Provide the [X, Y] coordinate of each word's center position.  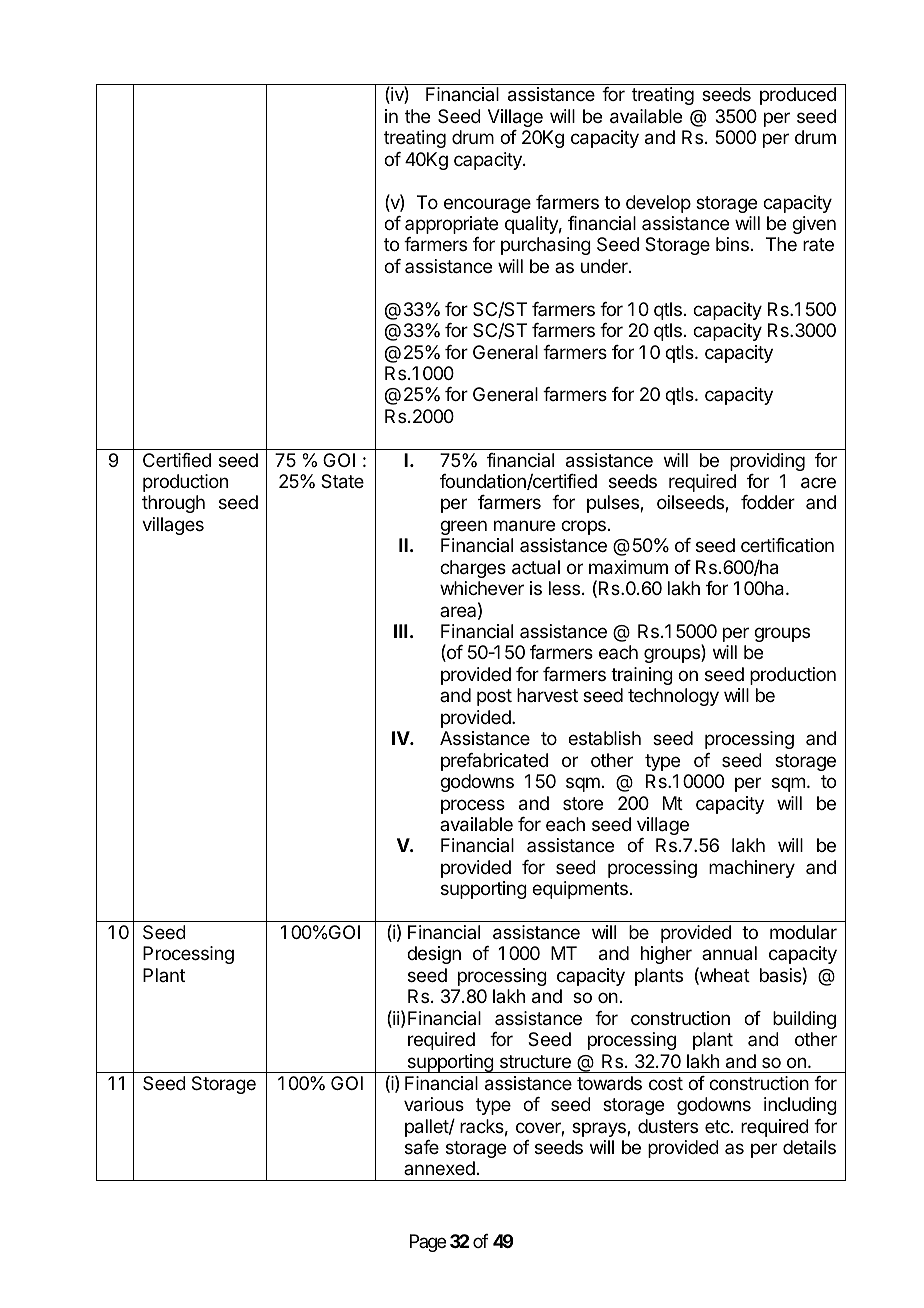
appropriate [451, 225]
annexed [439, 1168]
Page [428, 1243]
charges [473, 569]
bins [732, 244]
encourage [487, 205]
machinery [752, 869]
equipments [580, 890]
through [173, 504]
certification [787, 545]
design [434, 955]
